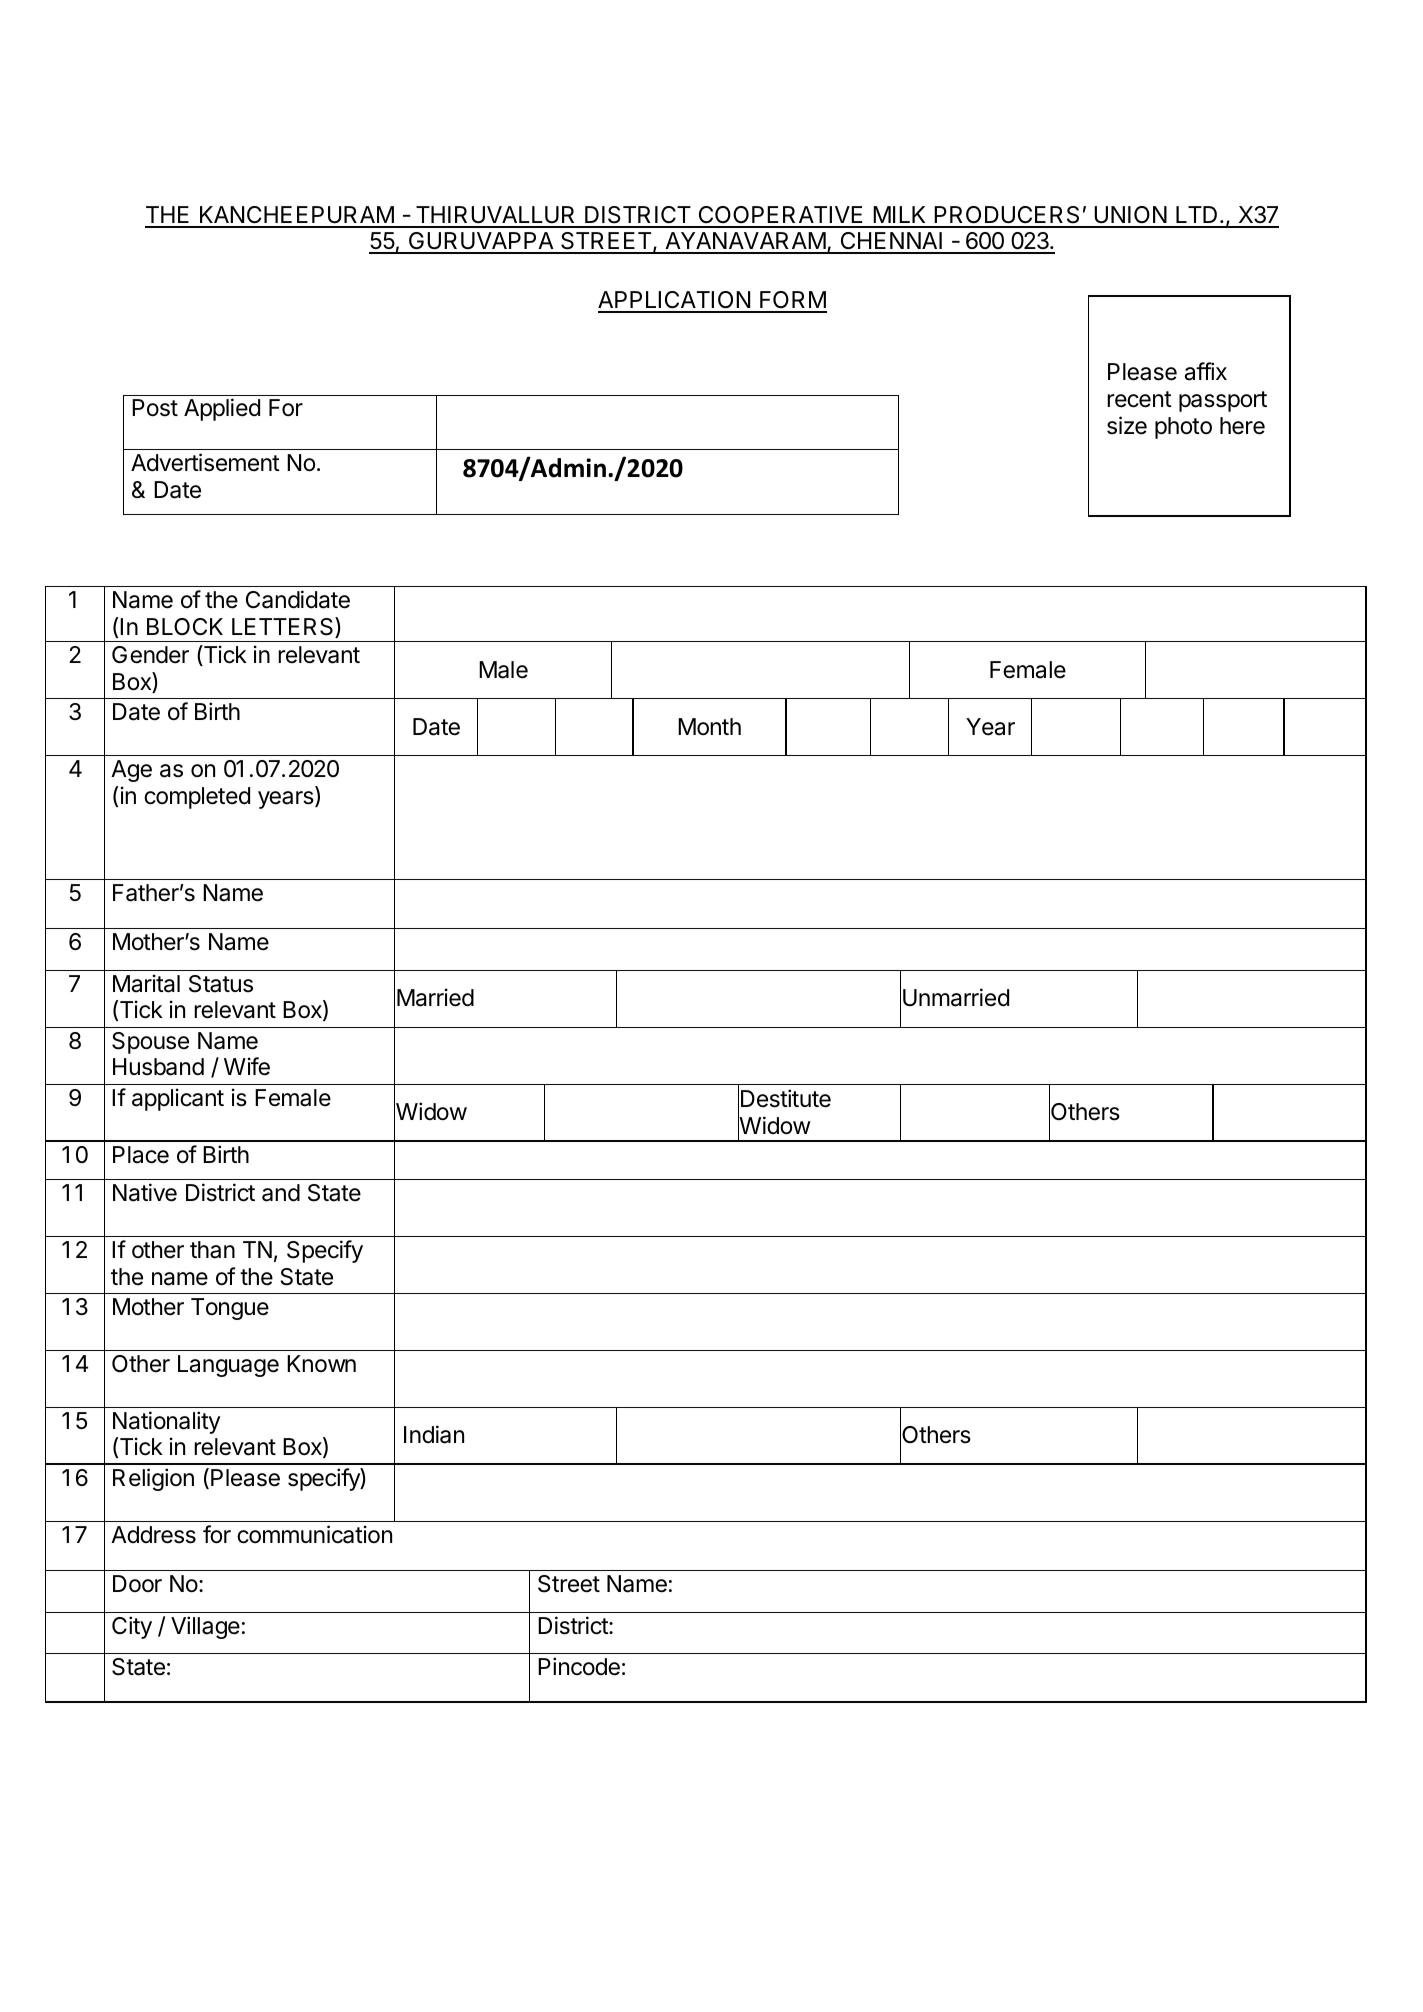 This screenshot has height=2012, width=1423. What do you see at coordinates (675, 301) in the screenshot?
I see `APPLICATION` at bounding box center [675, 301].
